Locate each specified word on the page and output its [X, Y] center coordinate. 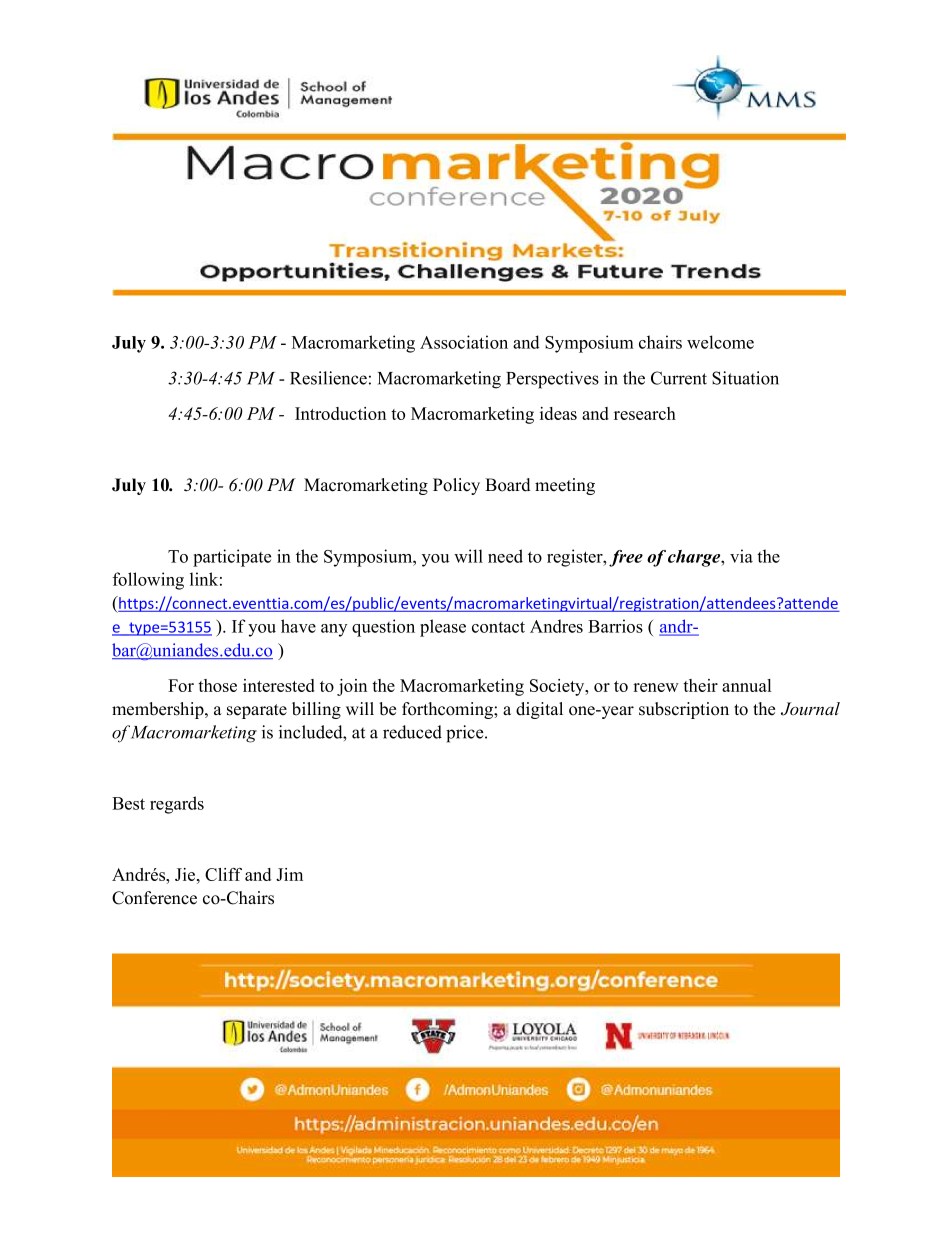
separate [257, 711]
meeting [565, 486]
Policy [456, 486]
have [298, 626]
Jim [289, 874]
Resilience [328, 378]
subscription [684, 710]
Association [464, 342]
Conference [154, 898]
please [443, 628]
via [741, 556]
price [466, 734]
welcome [720, 342]
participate [232, 558]
